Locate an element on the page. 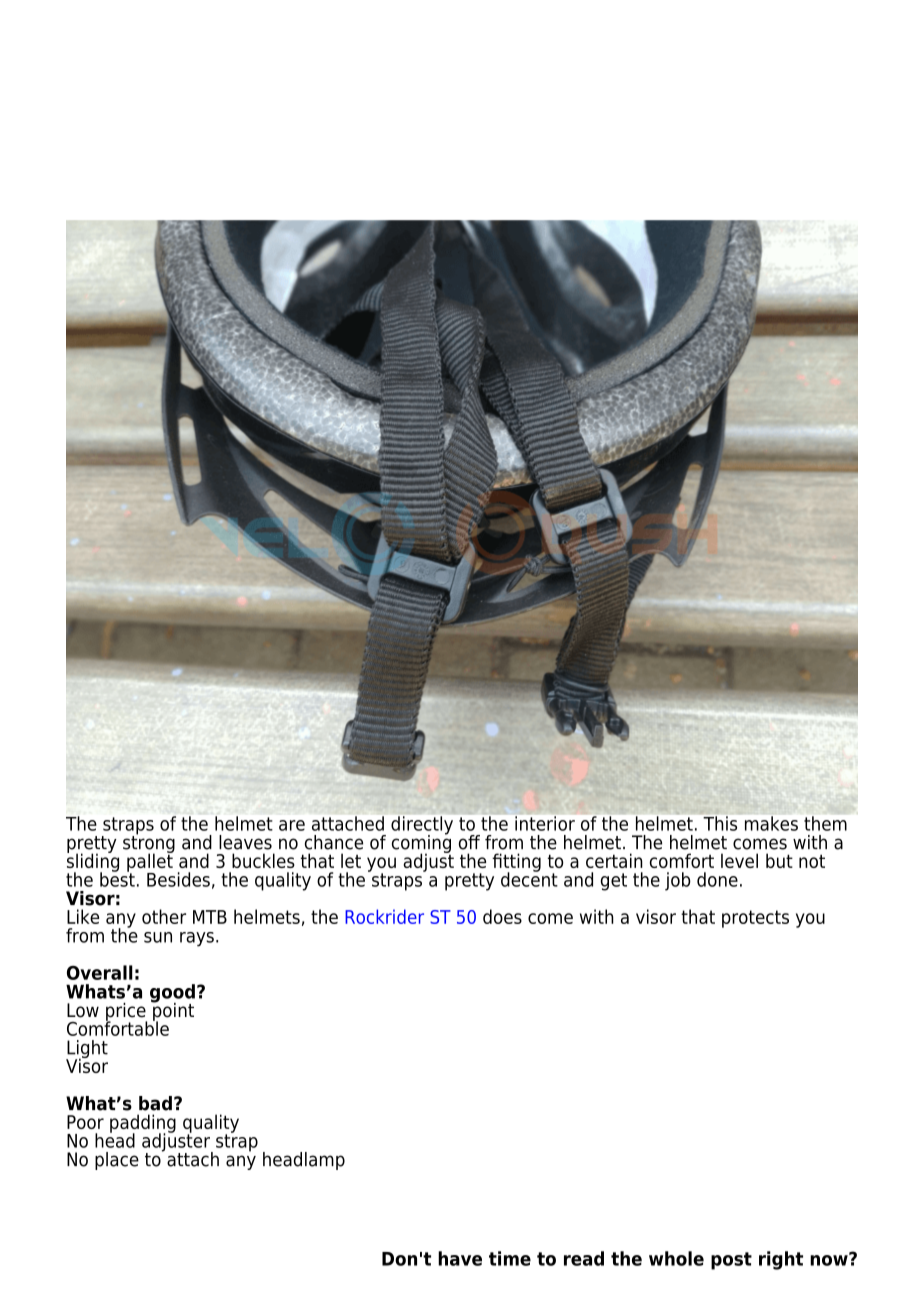 The image size is (924, 1308). This is located at coordinates (720, 823).
